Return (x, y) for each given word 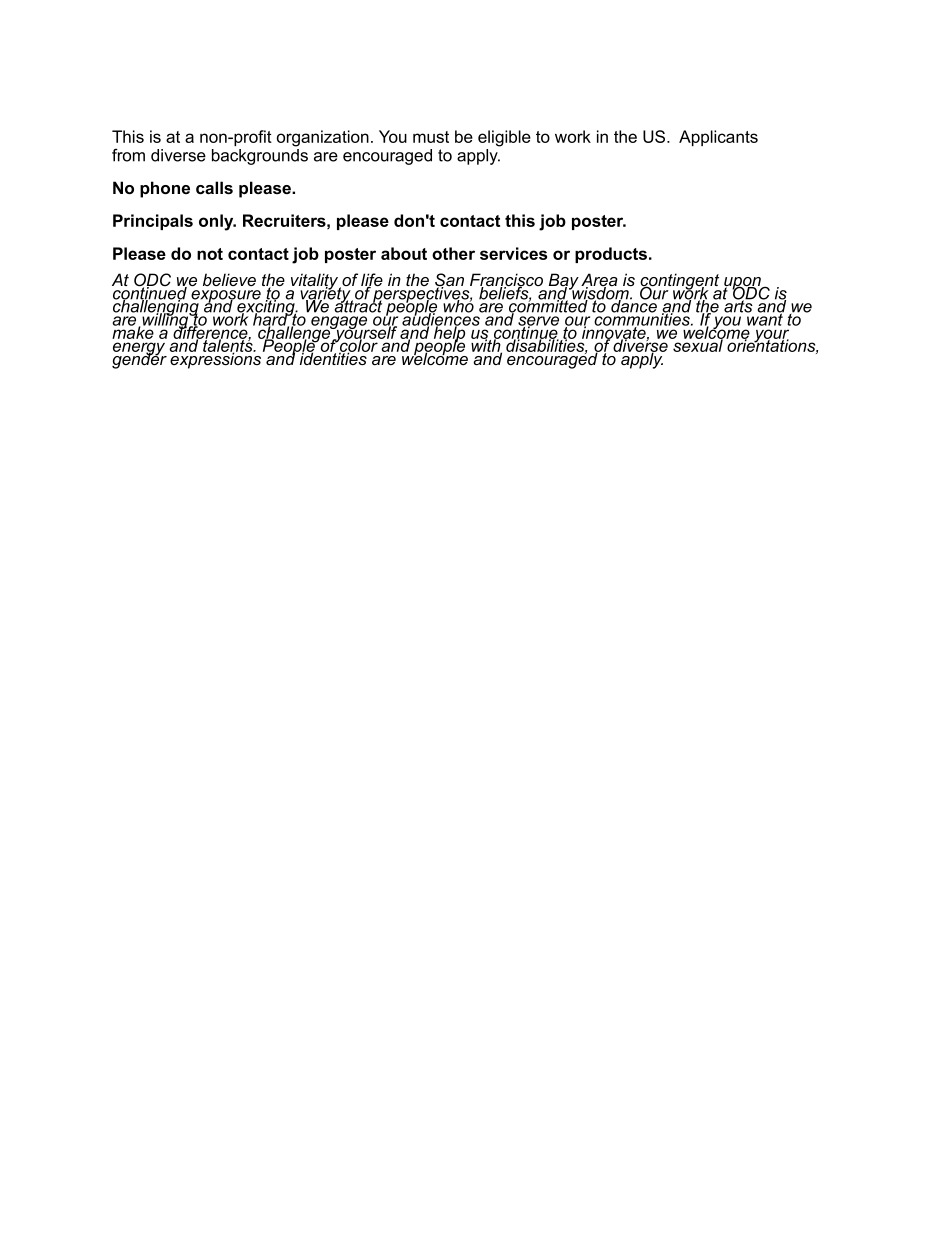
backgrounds (260, 155)
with (486, 345)
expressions (217, 359)
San (449, 281)
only (217, 222)
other (453, 253)
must (431, 137)
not (210, 254)
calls (214, 188)
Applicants (718, 138)
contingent (681, 282)
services (513, 253)
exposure (227, 297)
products (612, 255)
